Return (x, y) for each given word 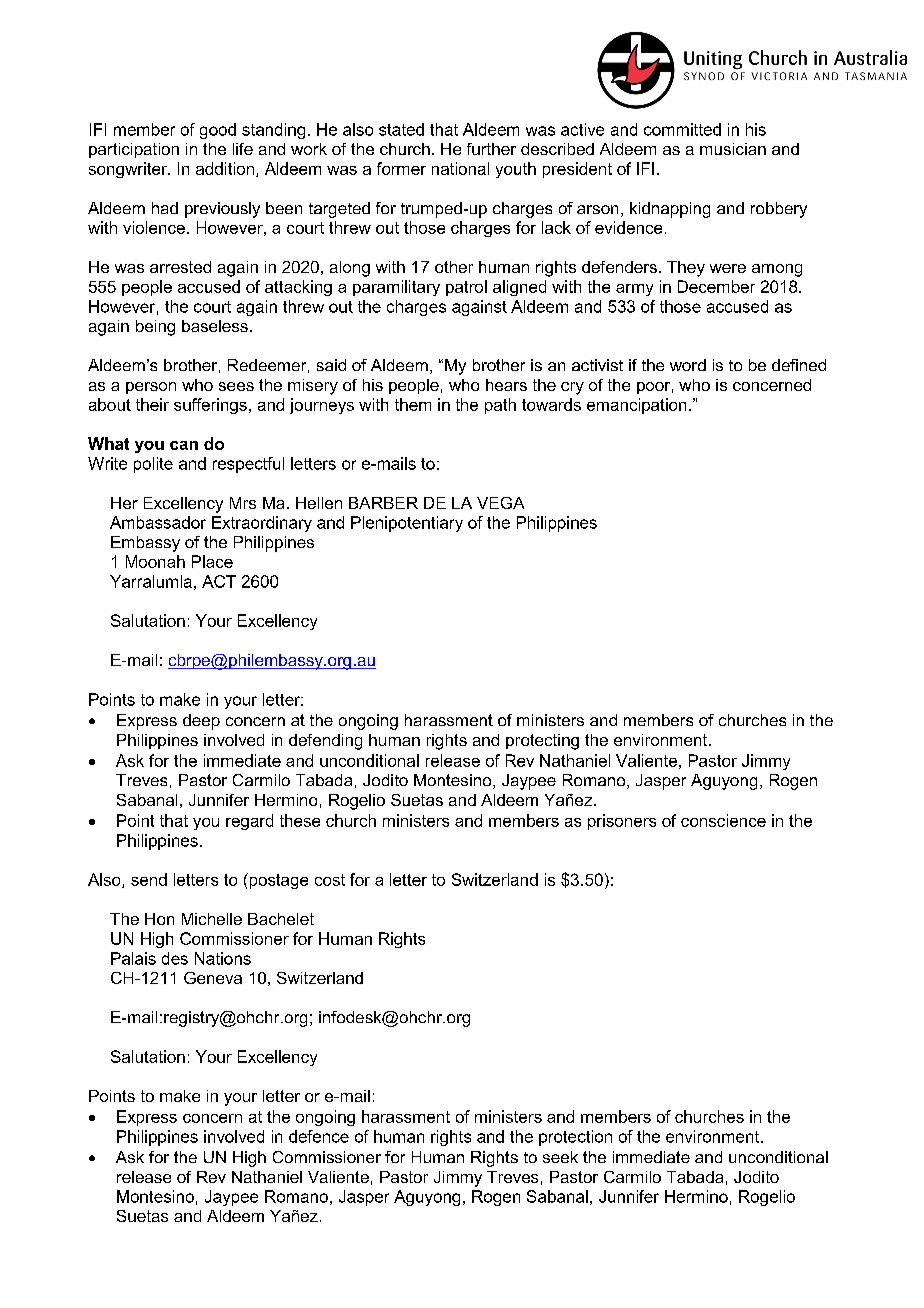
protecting (542, 742)
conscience (723, 820)
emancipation (636, 406)
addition (225, 168)
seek (560, 1157)
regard (249, 822)
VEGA (500, 503)
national (460, 168)
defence (319, 1136)
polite (153, 465)
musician (733, 149)
